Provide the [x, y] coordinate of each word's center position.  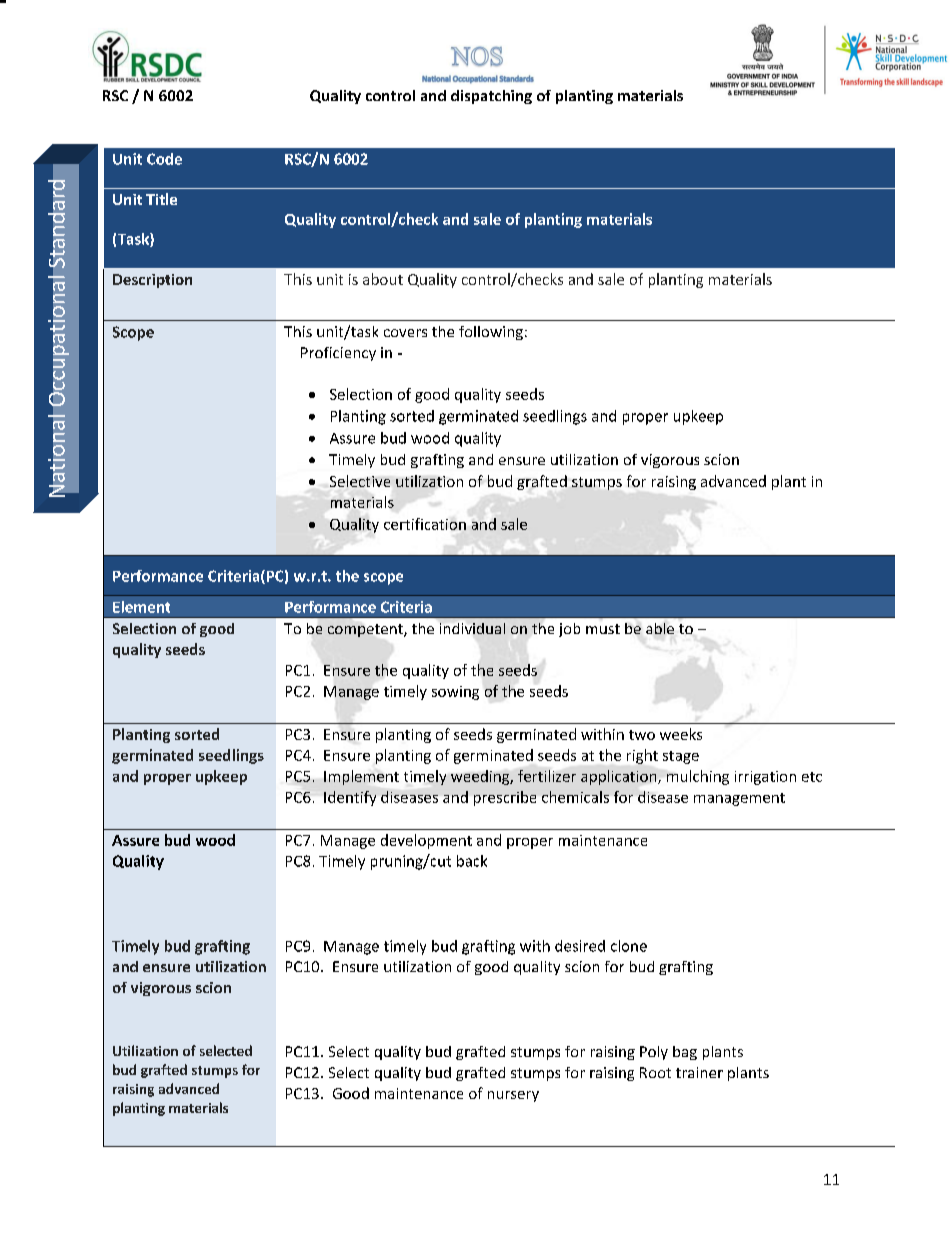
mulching [698, 777]
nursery [513, 1096]
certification [425, 524]
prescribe [505, 798]
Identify [350, 798]
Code [164, 159]
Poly [654, 1053]
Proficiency [338, 354]
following [491, 333]
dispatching [491, 97]
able [660, 628]
